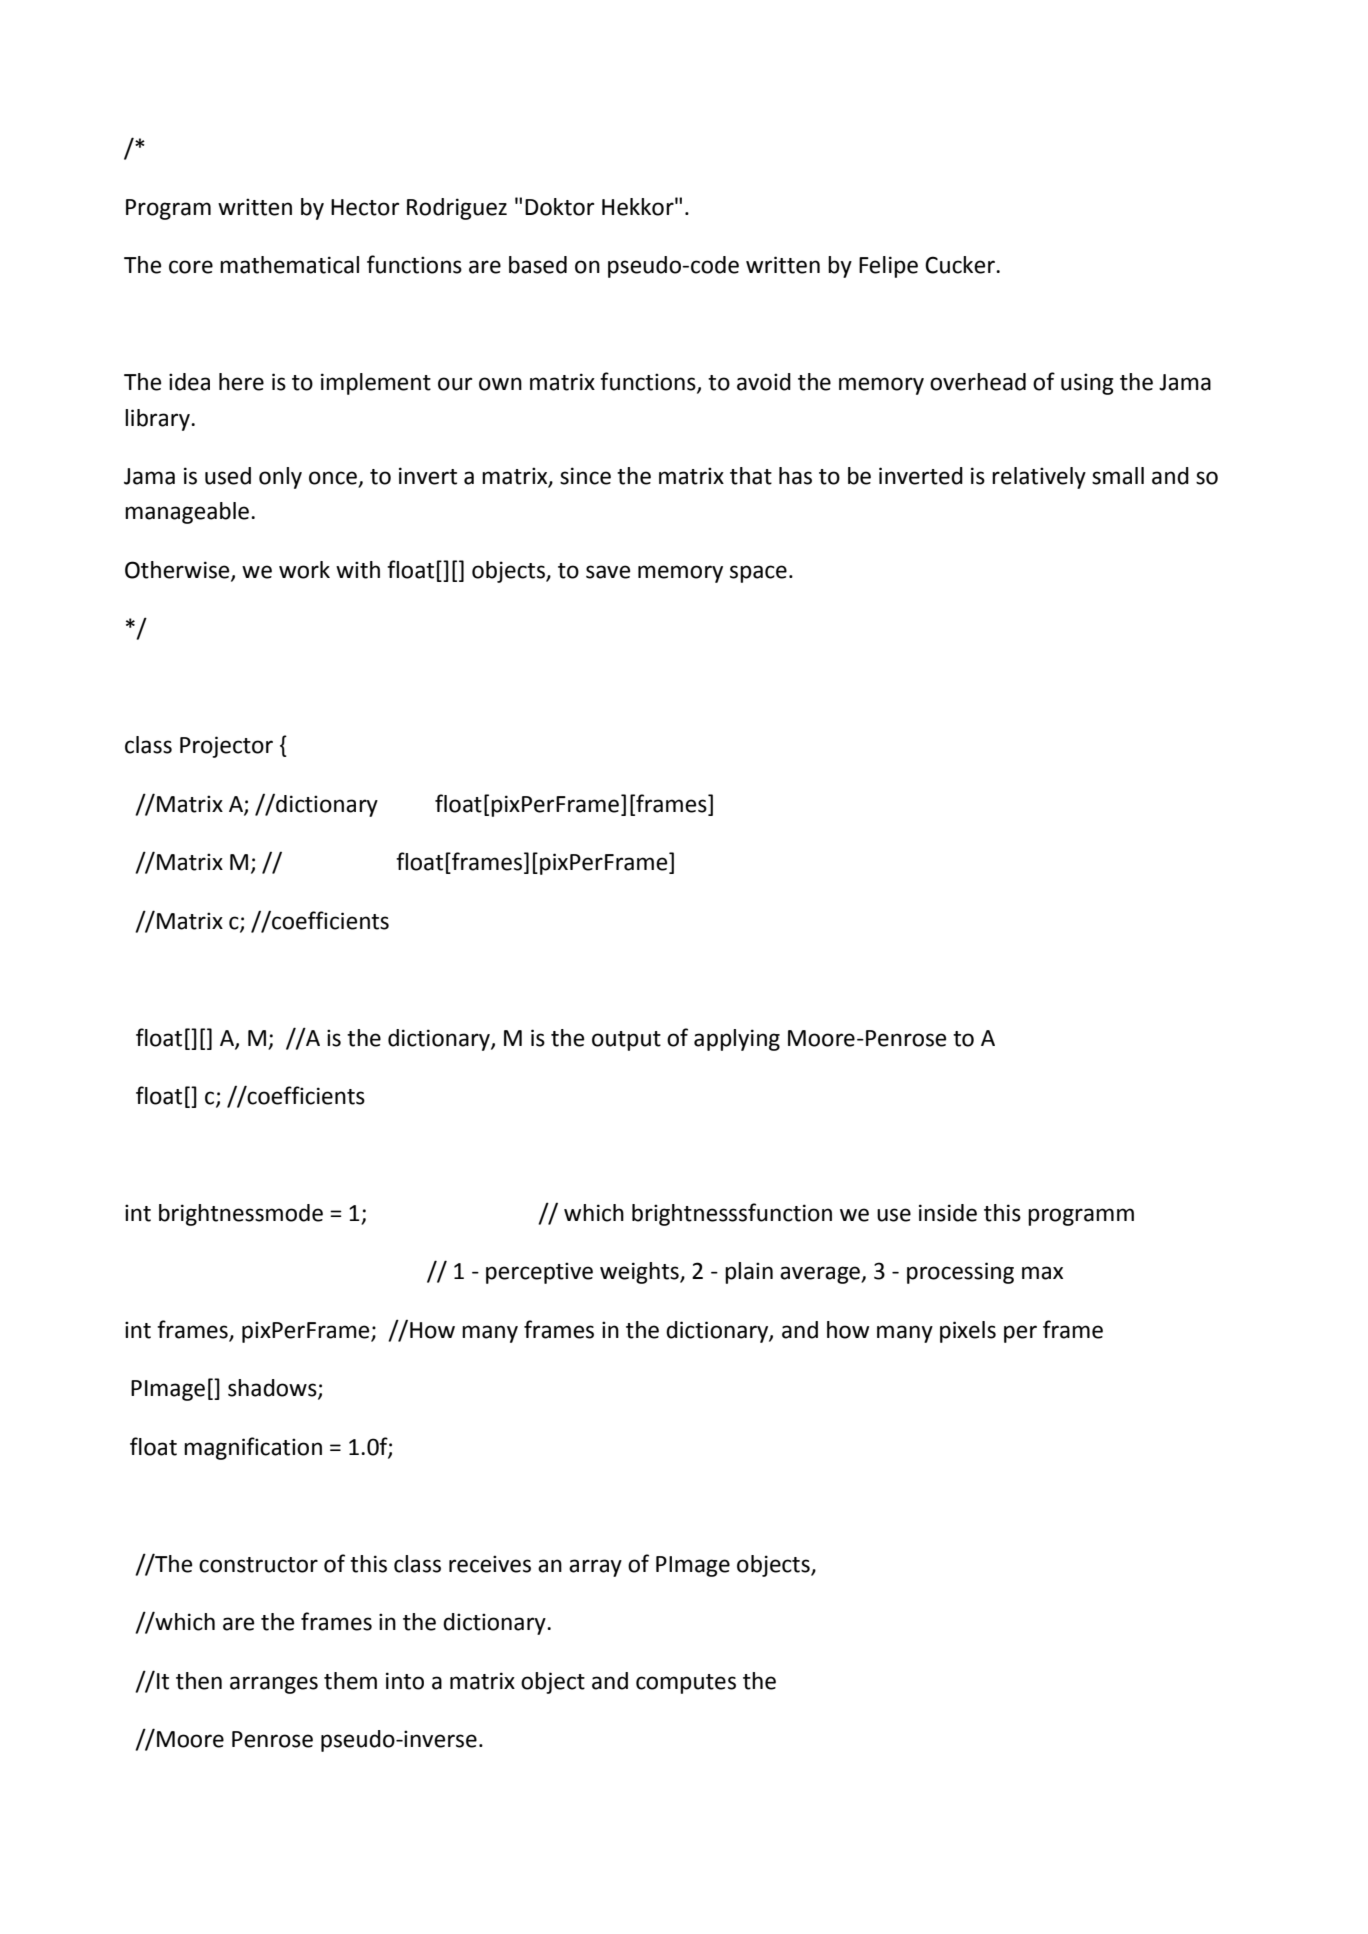 The height and width of the screenshot is (1934, 1368). Describe the element at coordinates (191, 267) in the screenshot. I see `core` at that location.
